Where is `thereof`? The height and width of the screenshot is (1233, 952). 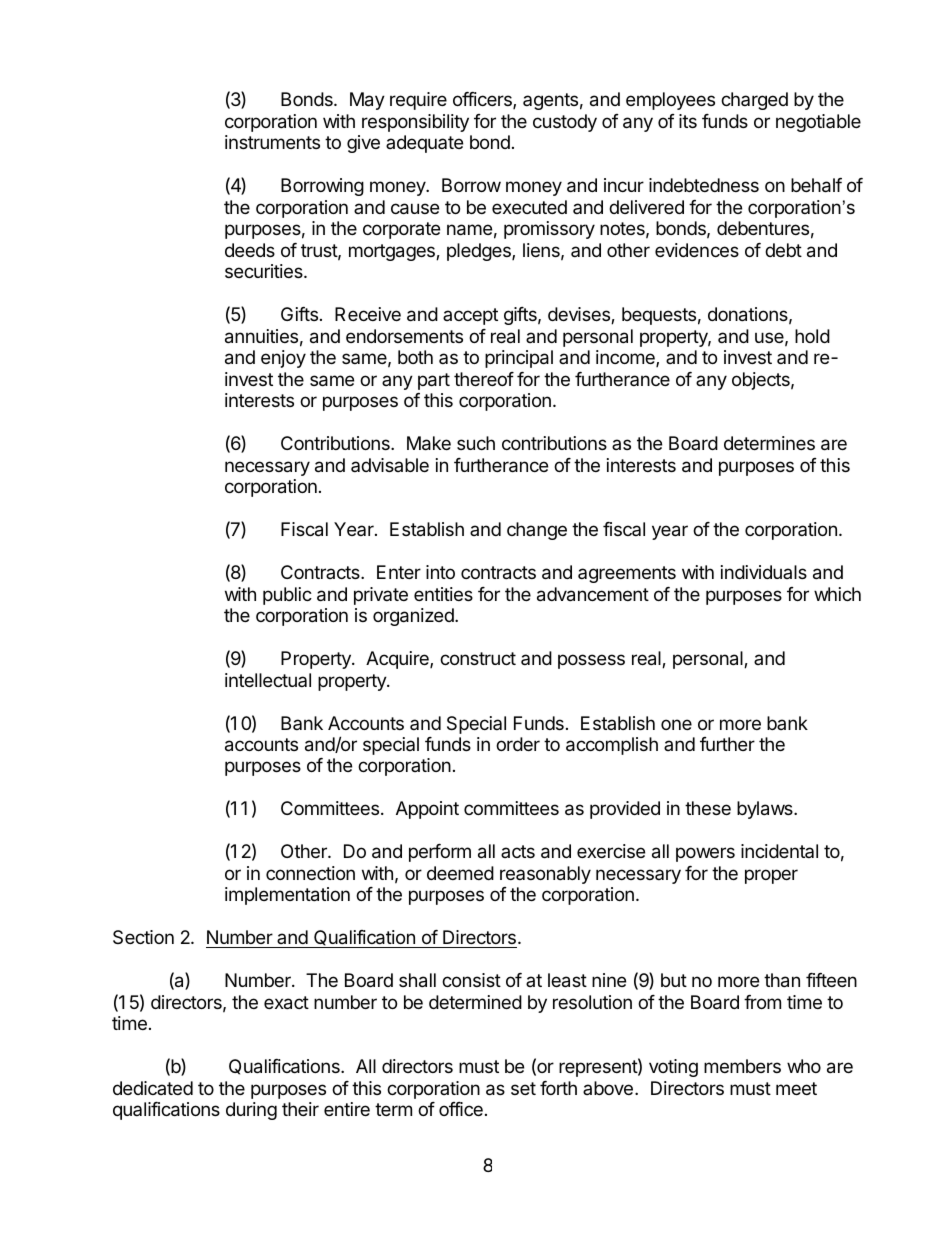
thereof is located at coordinates (484, 379).
